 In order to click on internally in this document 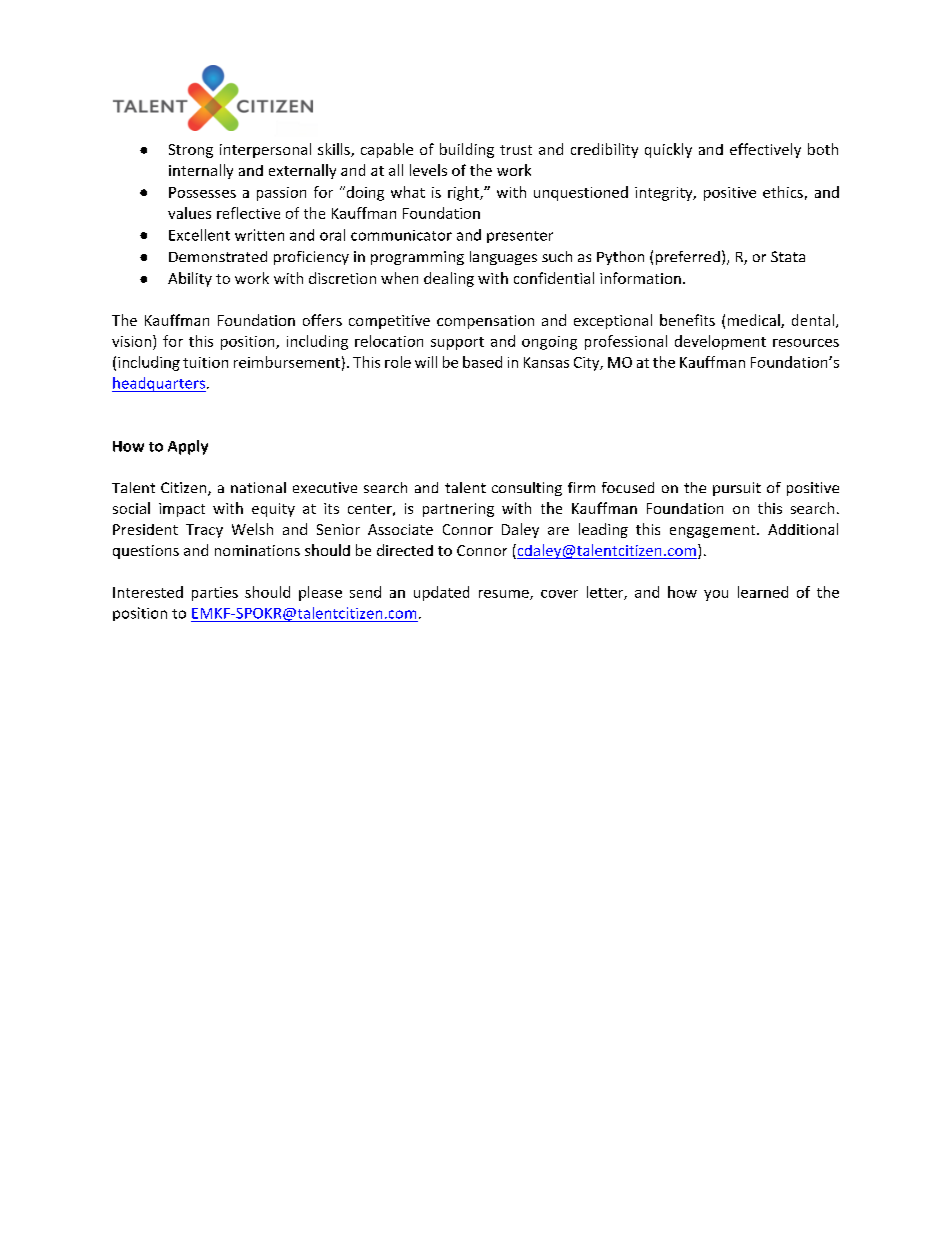, I will do `click(201, 171)`.
